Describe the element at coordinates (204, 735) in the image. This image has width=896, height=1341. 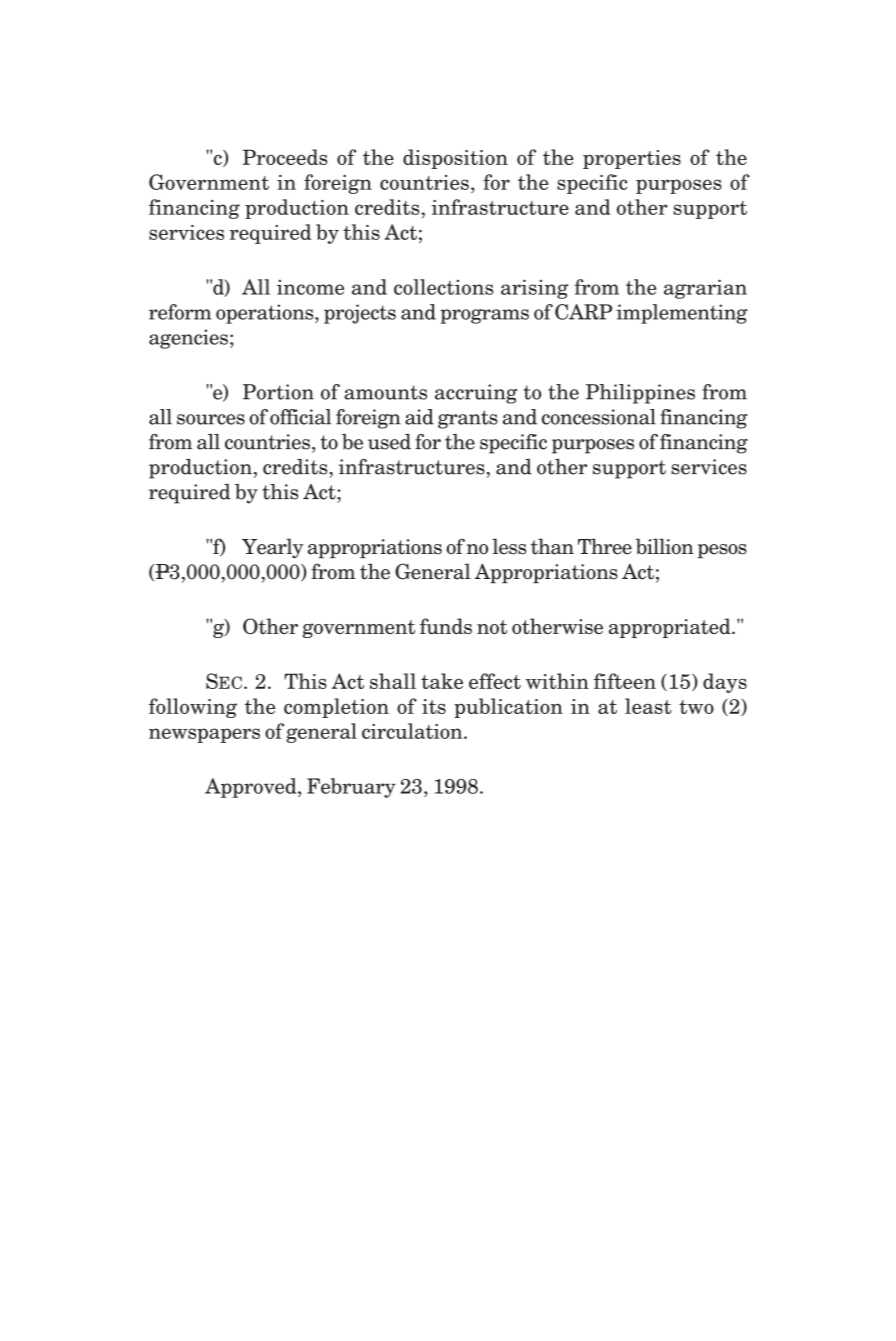
I see `newspapers` at that location.
